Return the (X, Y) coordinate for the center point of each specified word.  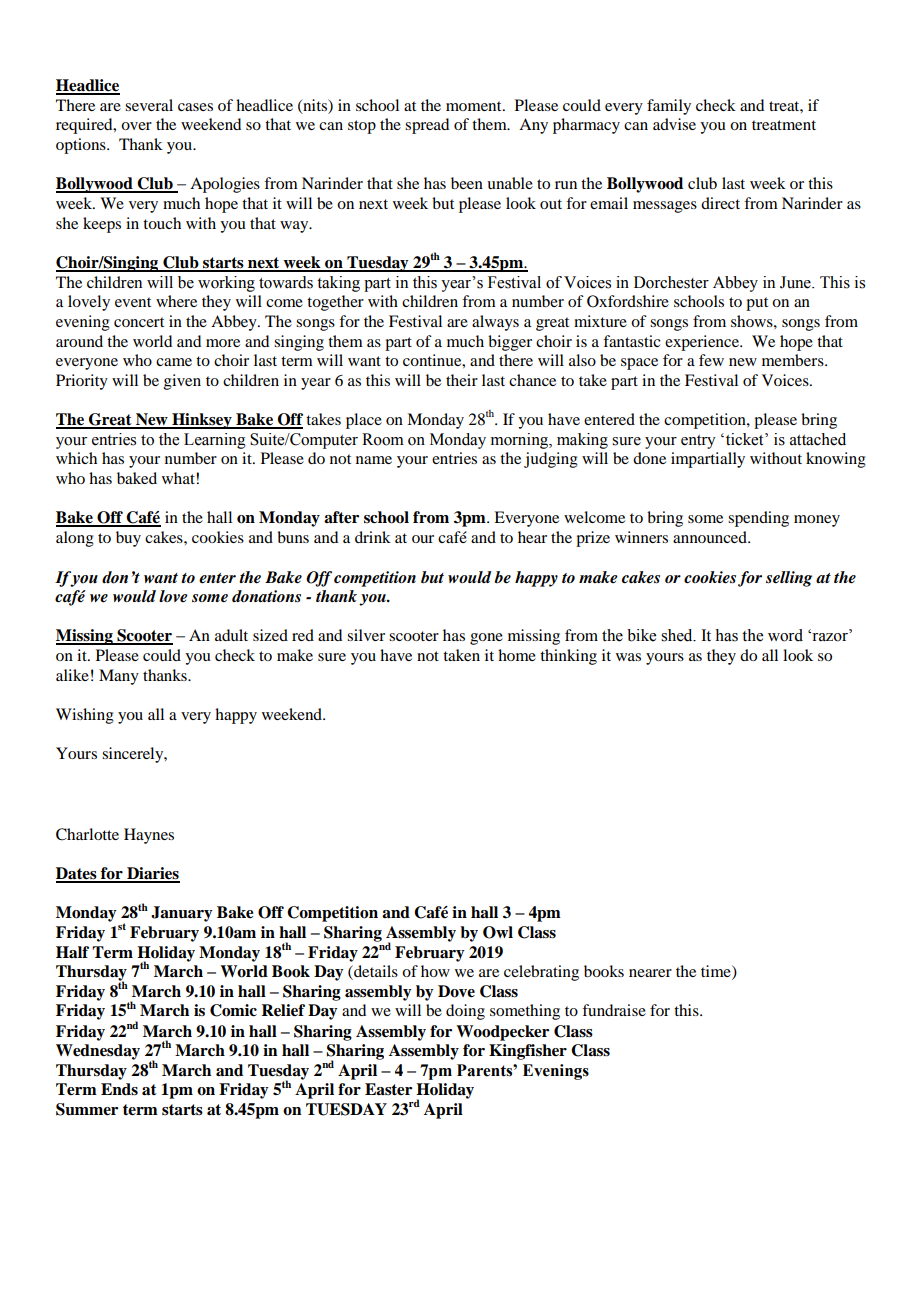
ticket (744, 439)
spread (427, 126)
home (517, 655)
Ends (119, 1089)
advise (674, 124)
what (179, 478)
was (628, 657)
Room (383, 439)
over (136, 126)
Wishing (85, 716)
